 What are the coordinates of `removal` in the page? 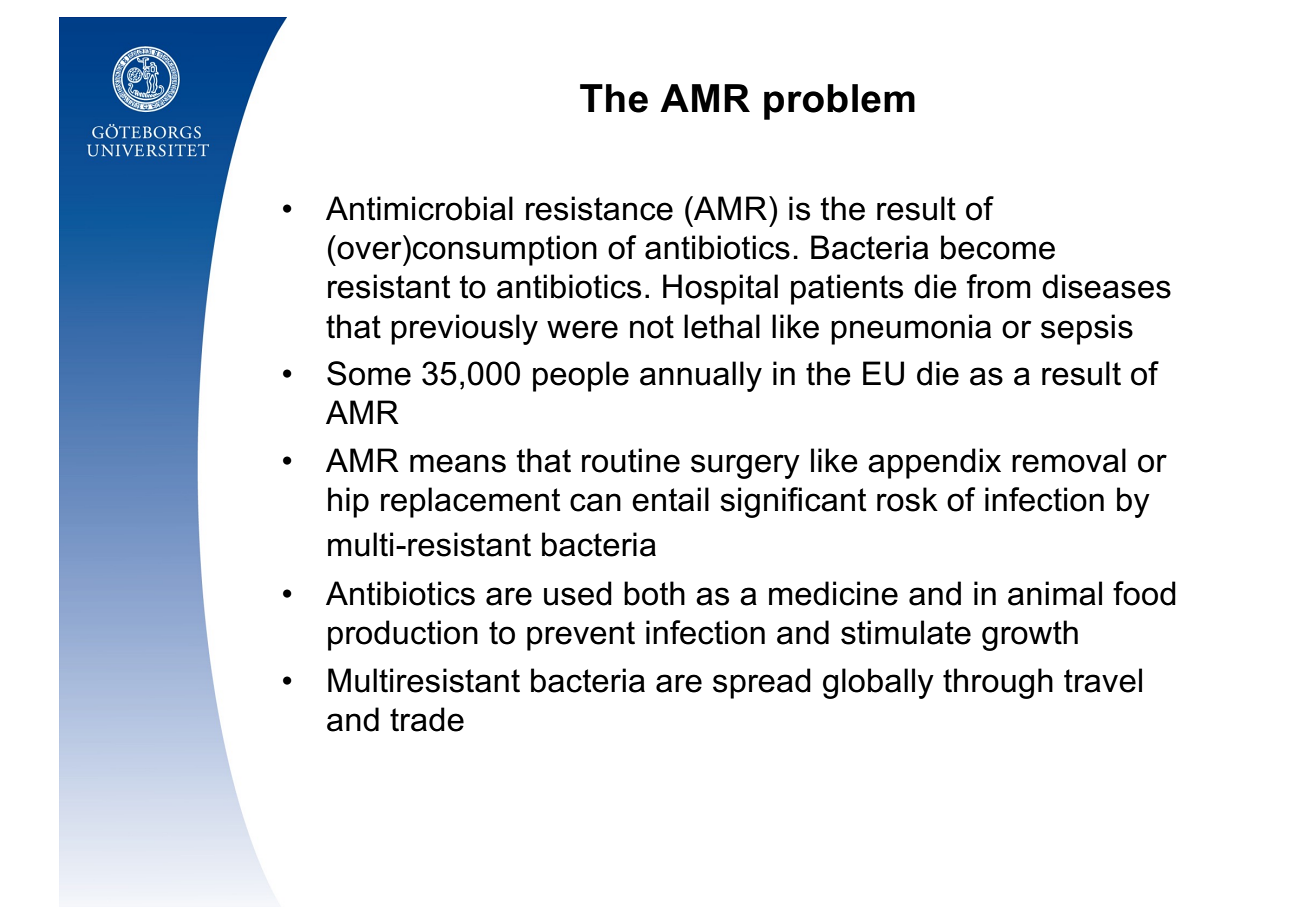 It's located at (1069, 460).
